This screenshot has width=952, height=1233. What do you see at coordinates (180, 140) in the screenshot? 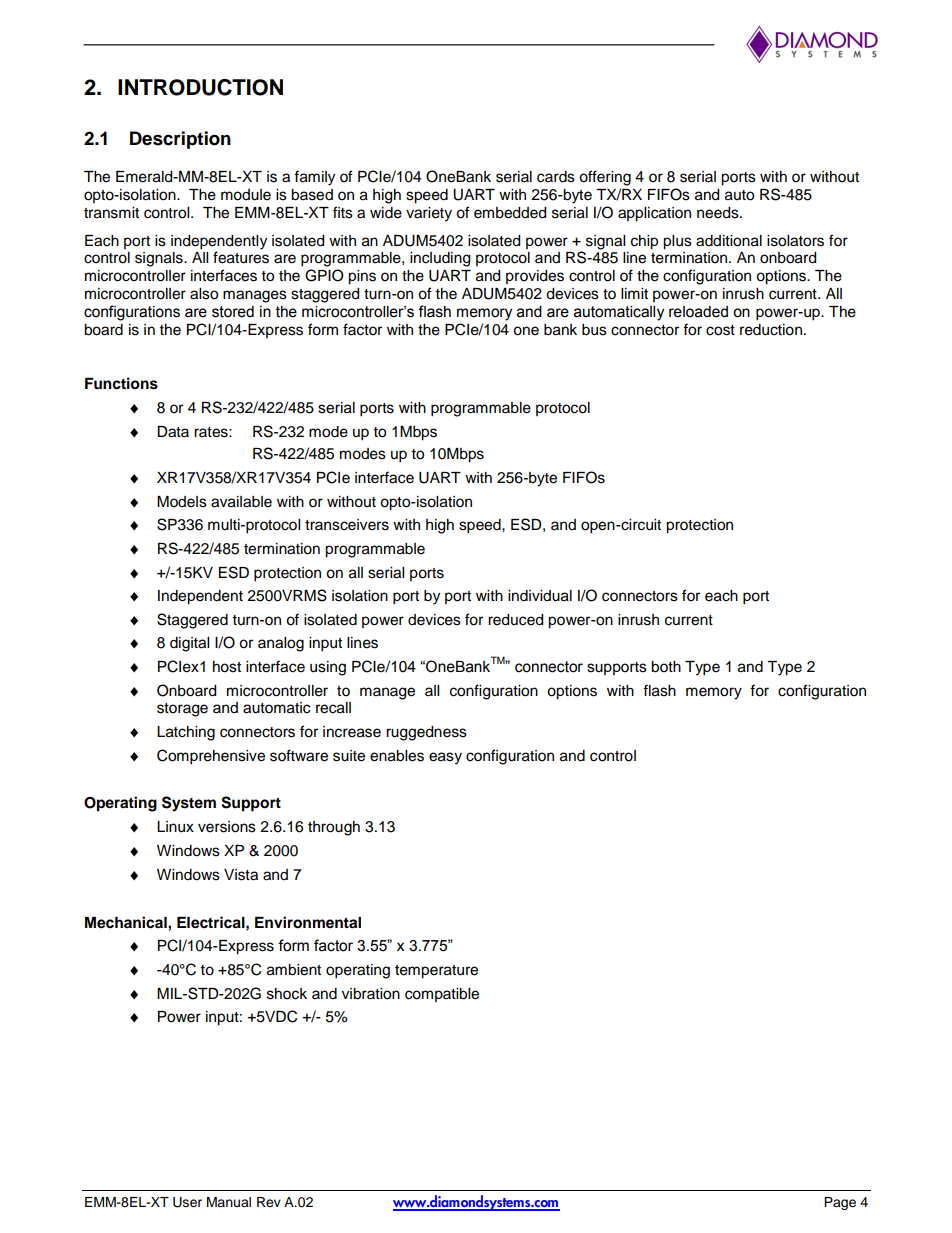
I see `Description` at bounding box center [180, 140].
